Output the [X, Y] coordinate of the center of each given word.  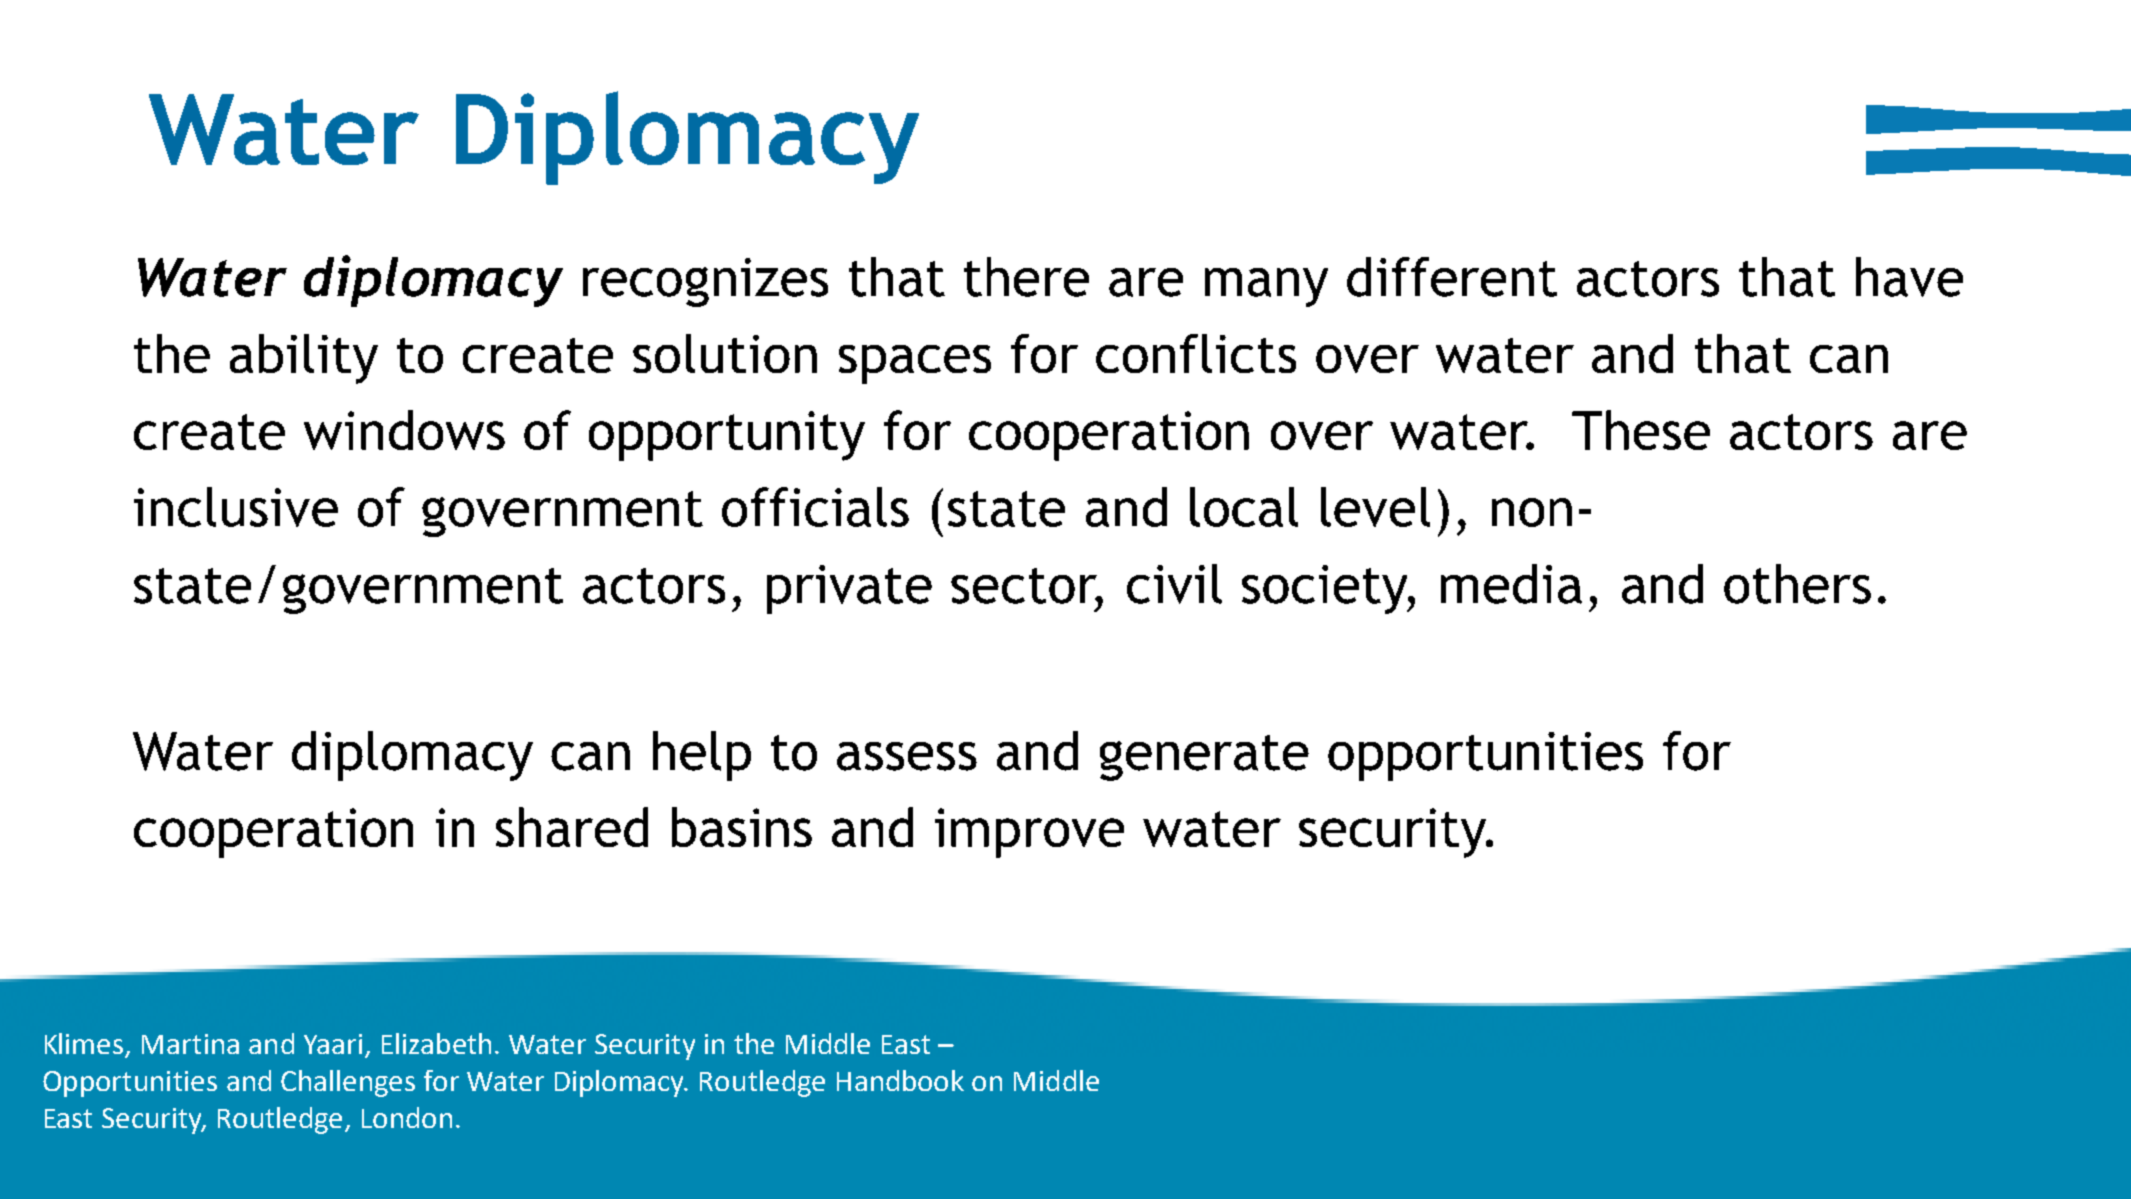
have [1909, 277]
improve [1029, 833]
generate [1204, 758]
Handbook [900, 1080]
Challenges [348, 1083]
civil [1174, 584]
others [1797, 584]
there [1026, 277]
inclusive [236, 507]
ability [304, 359]
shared [572, 827]
